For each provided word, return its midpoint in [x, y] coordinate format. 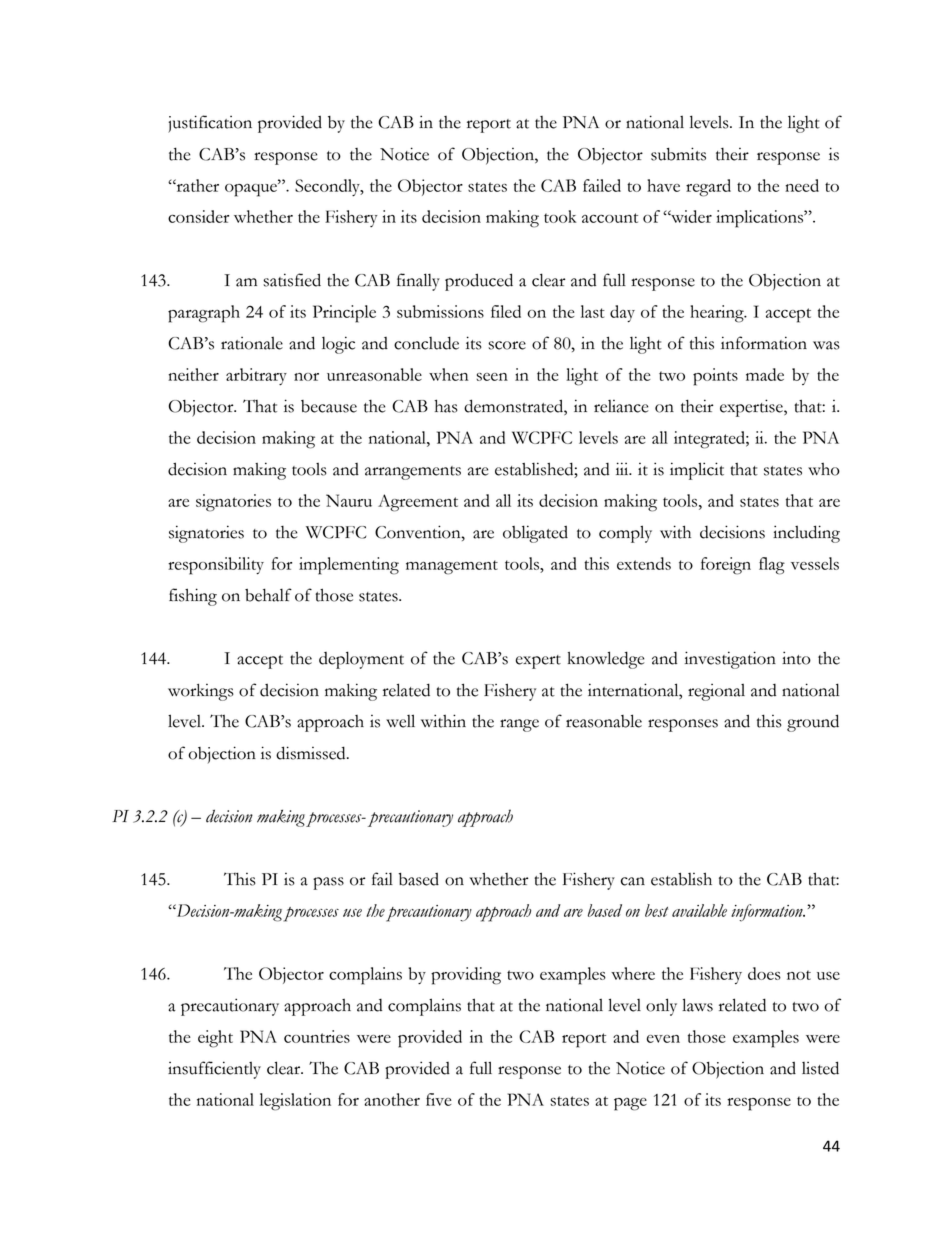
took [560, 216]
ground [813, 723]
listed [820, 1068]
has [446, 406]
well [400, 721]
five [439, 1099]
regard [708, 188]
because [329, 406]
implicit [697, 471]
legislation [295, 1102]
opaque [252, 190]
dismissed [312, 753]
